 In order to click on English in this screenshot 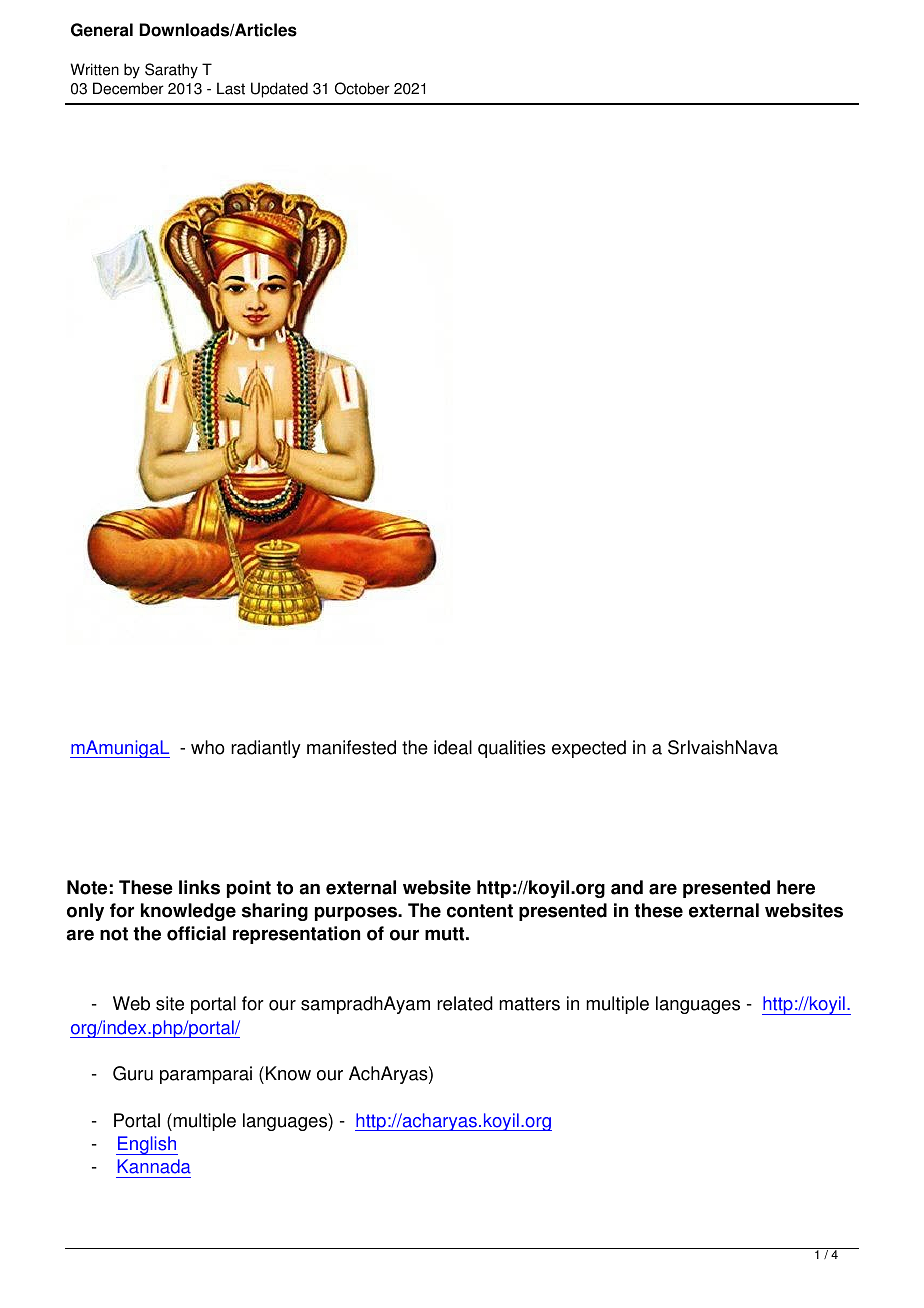, I will do `click(147, 1145)`.
